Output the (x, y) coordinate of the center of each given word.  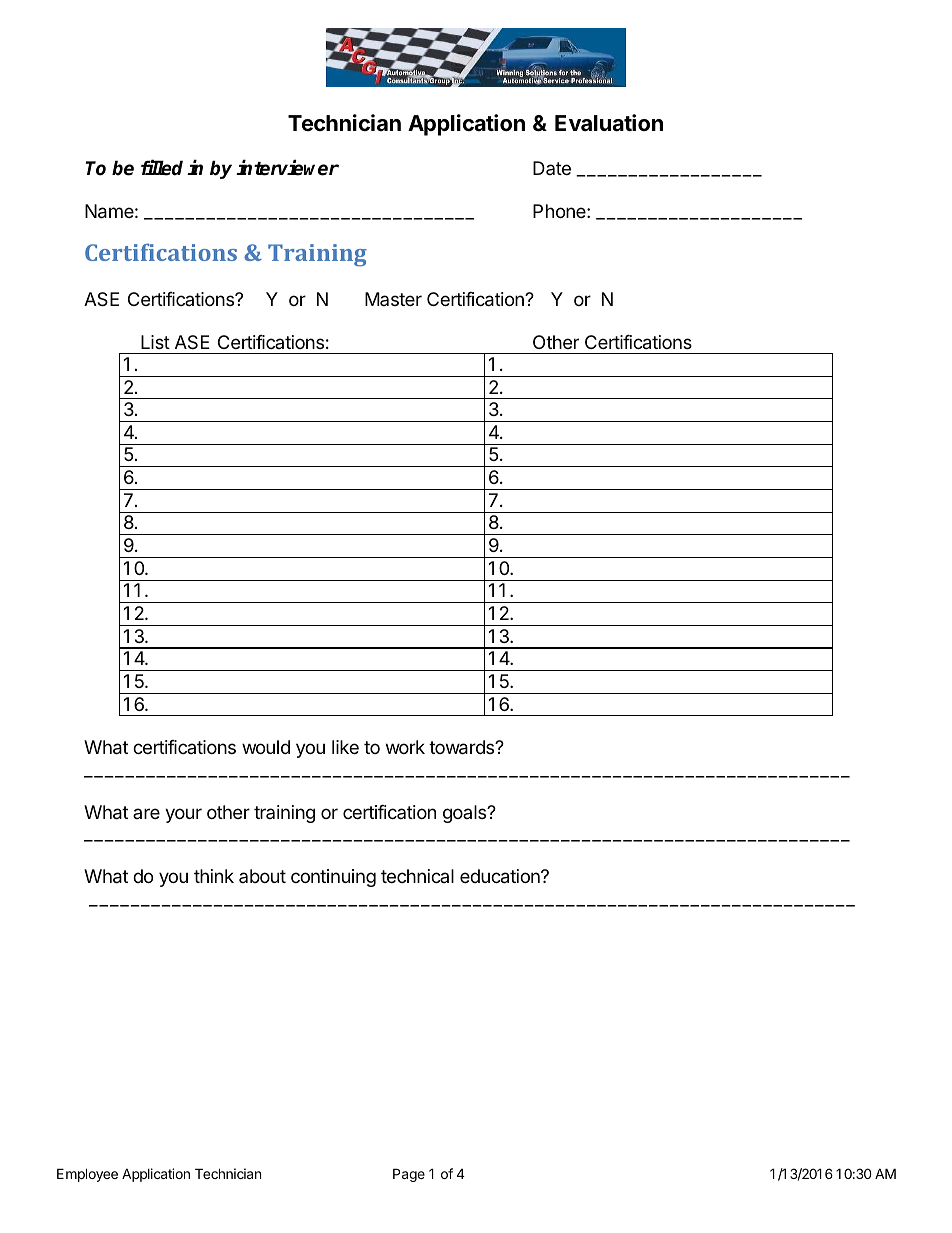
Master (393, 299)
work (405, 747)
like (345, 747)
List (155, 342)
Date (552, 168)
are (146, 813)
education (501, 876)
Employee (87, 1175)
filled (162, 168)
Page (409, 1175)
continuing (333, 878)
